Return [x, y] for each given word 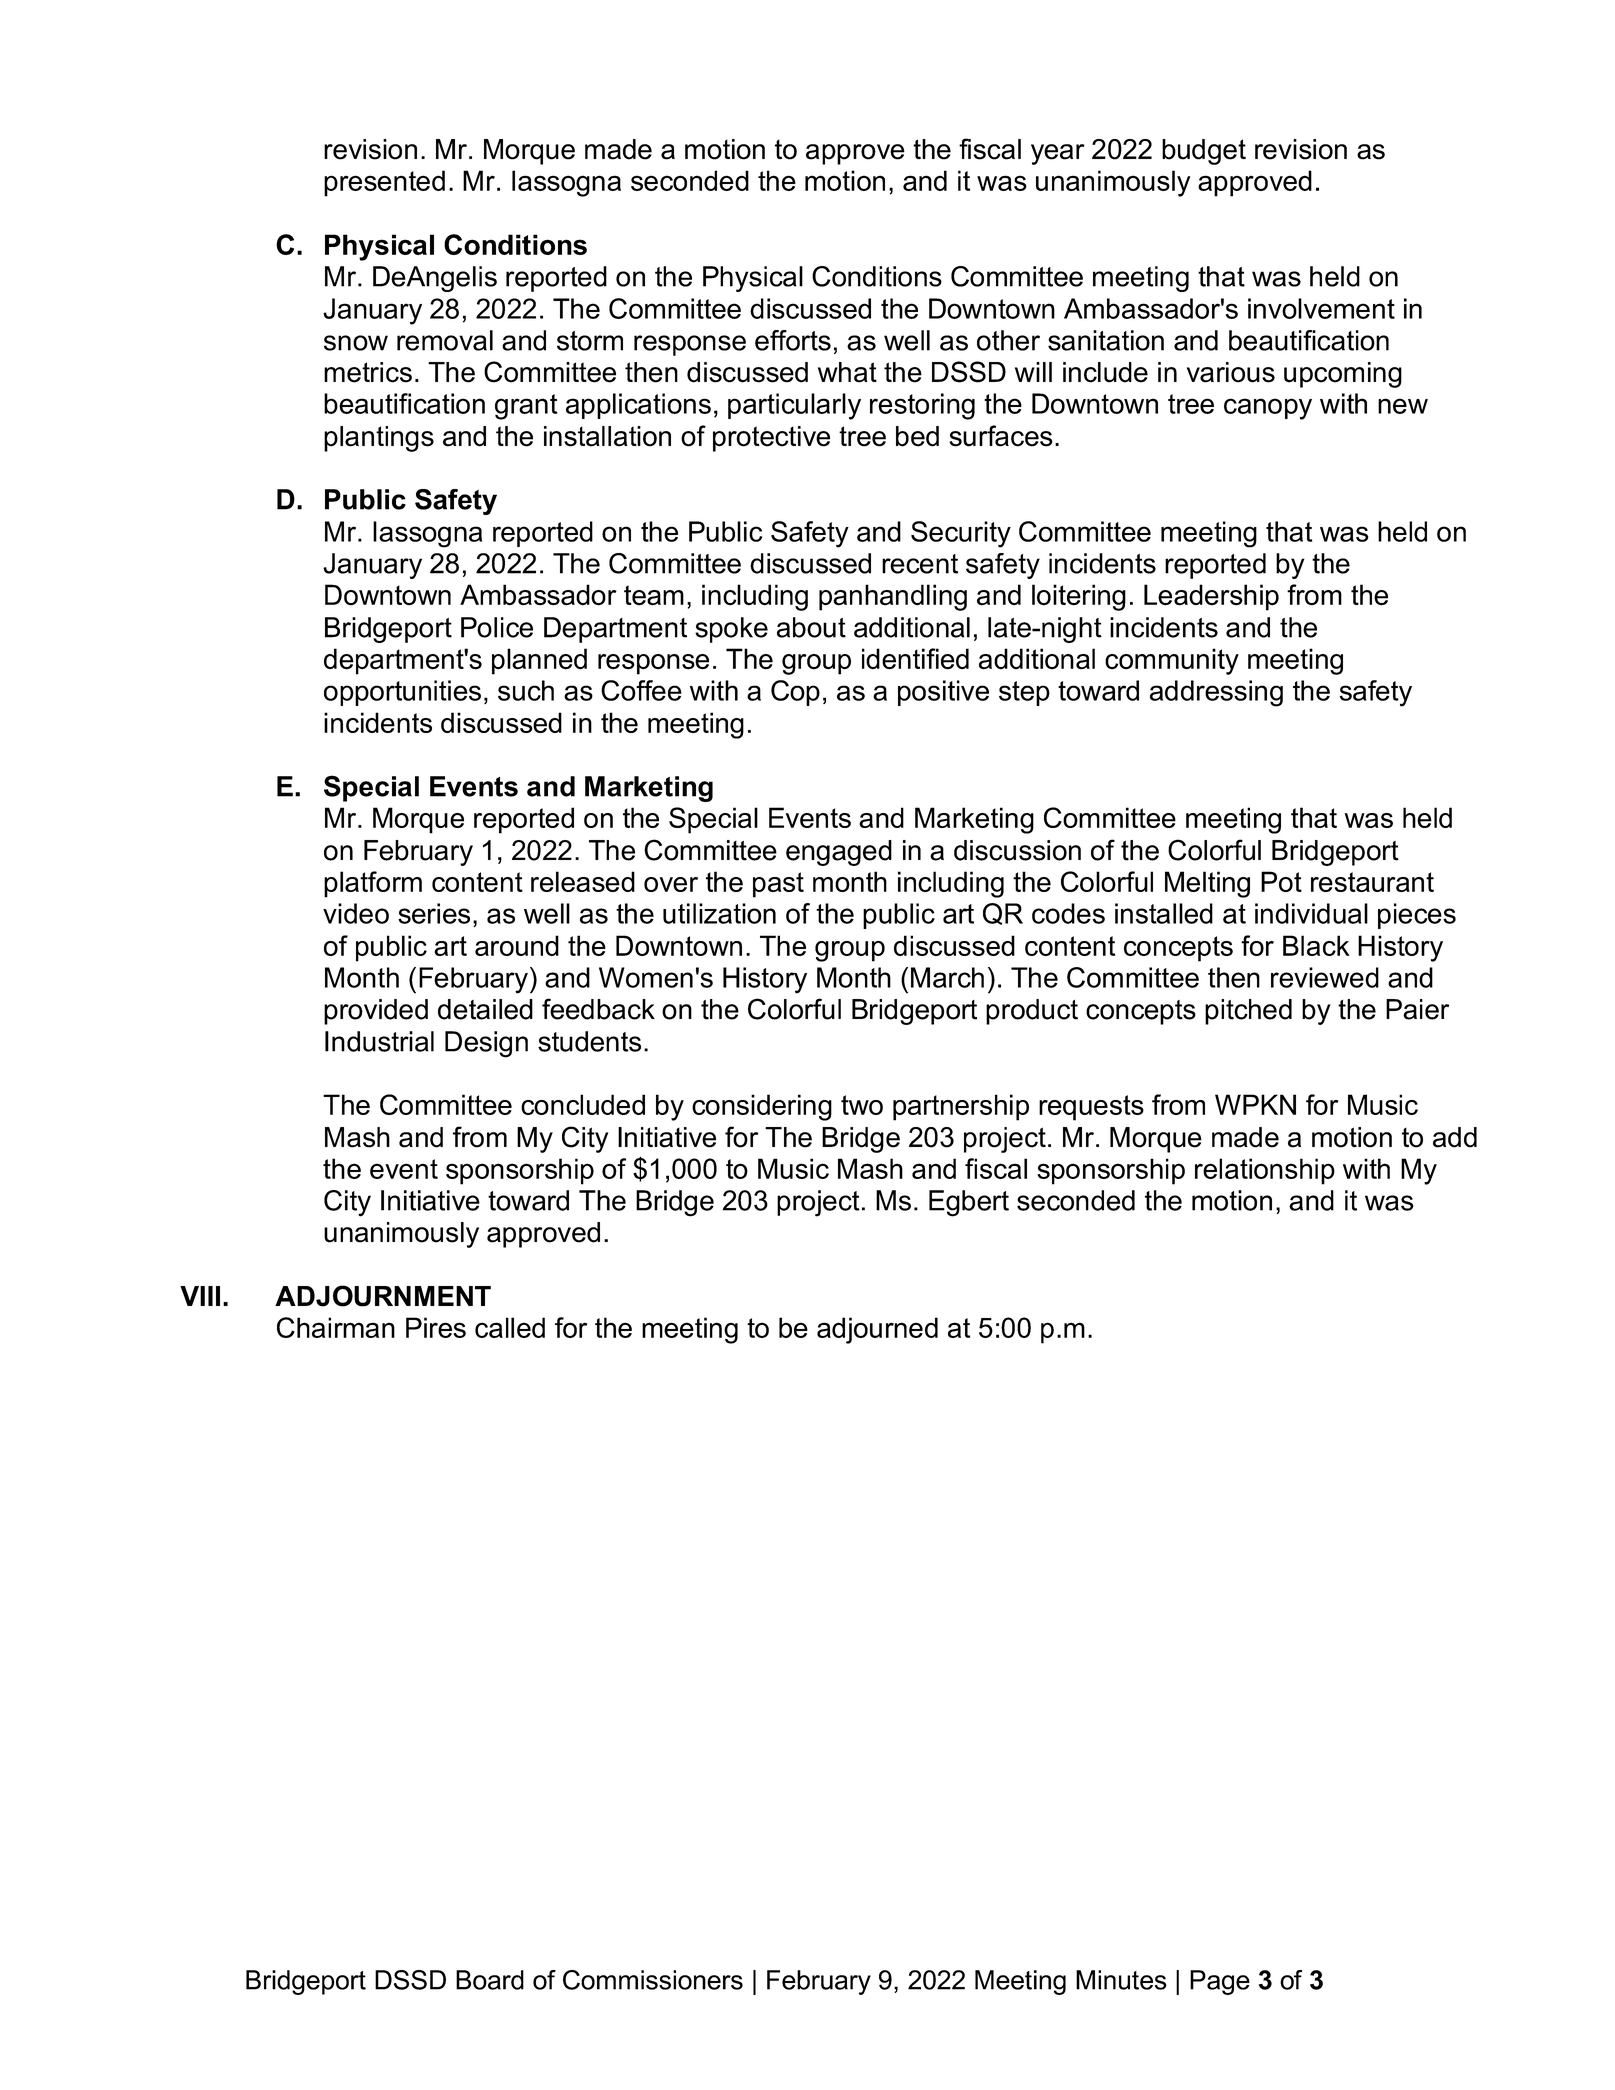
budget [1204, 152]
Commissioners [653, 1980]
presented [384, 183]
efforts [793, 340]
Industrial [379, 1041]
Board [490, 1980]
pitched [1248, 1012]
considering [762, 1107]
